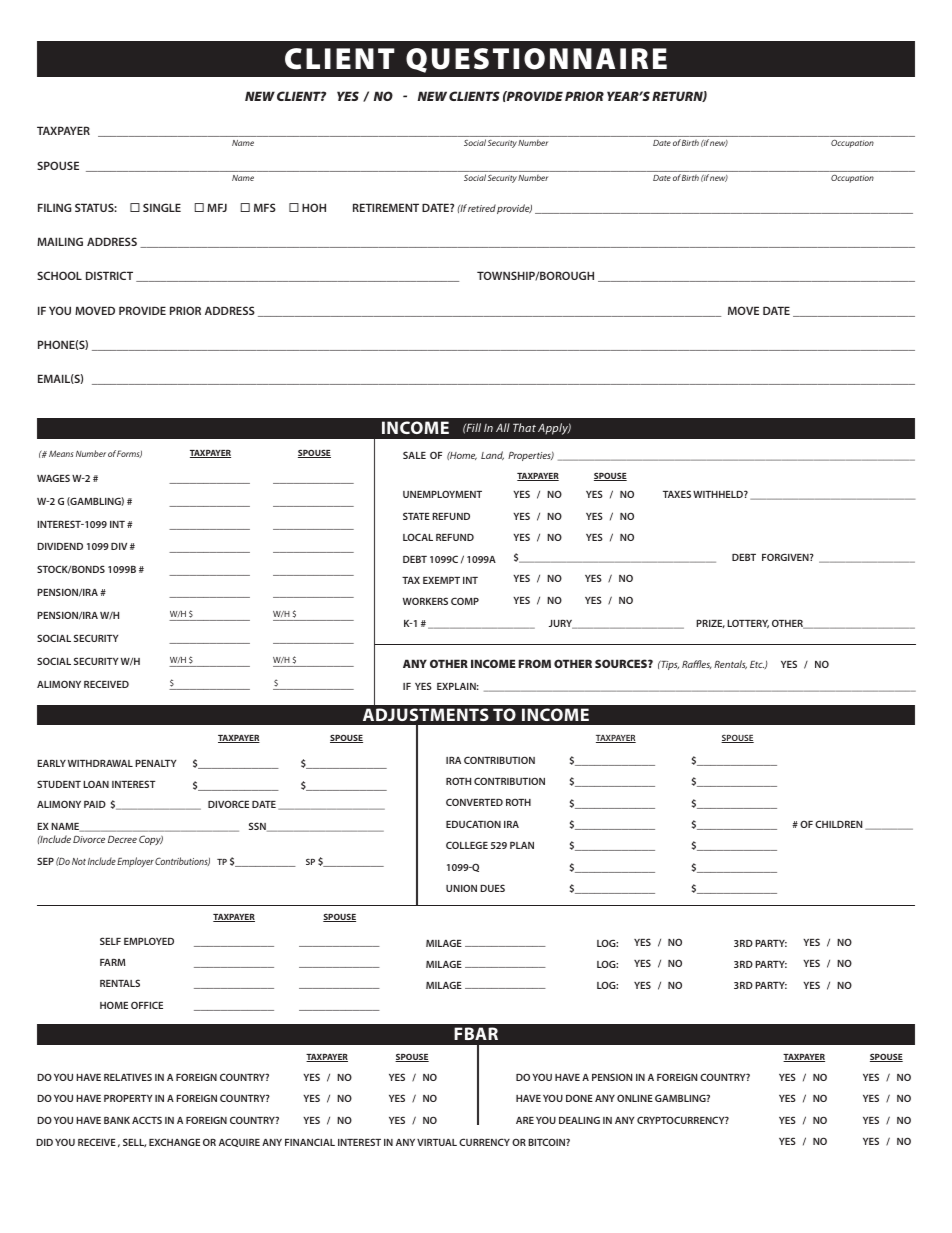 This page has width=952, height=1233. Describe the element at coordinates (482, 208) in the page. I see `retired` at that location.
